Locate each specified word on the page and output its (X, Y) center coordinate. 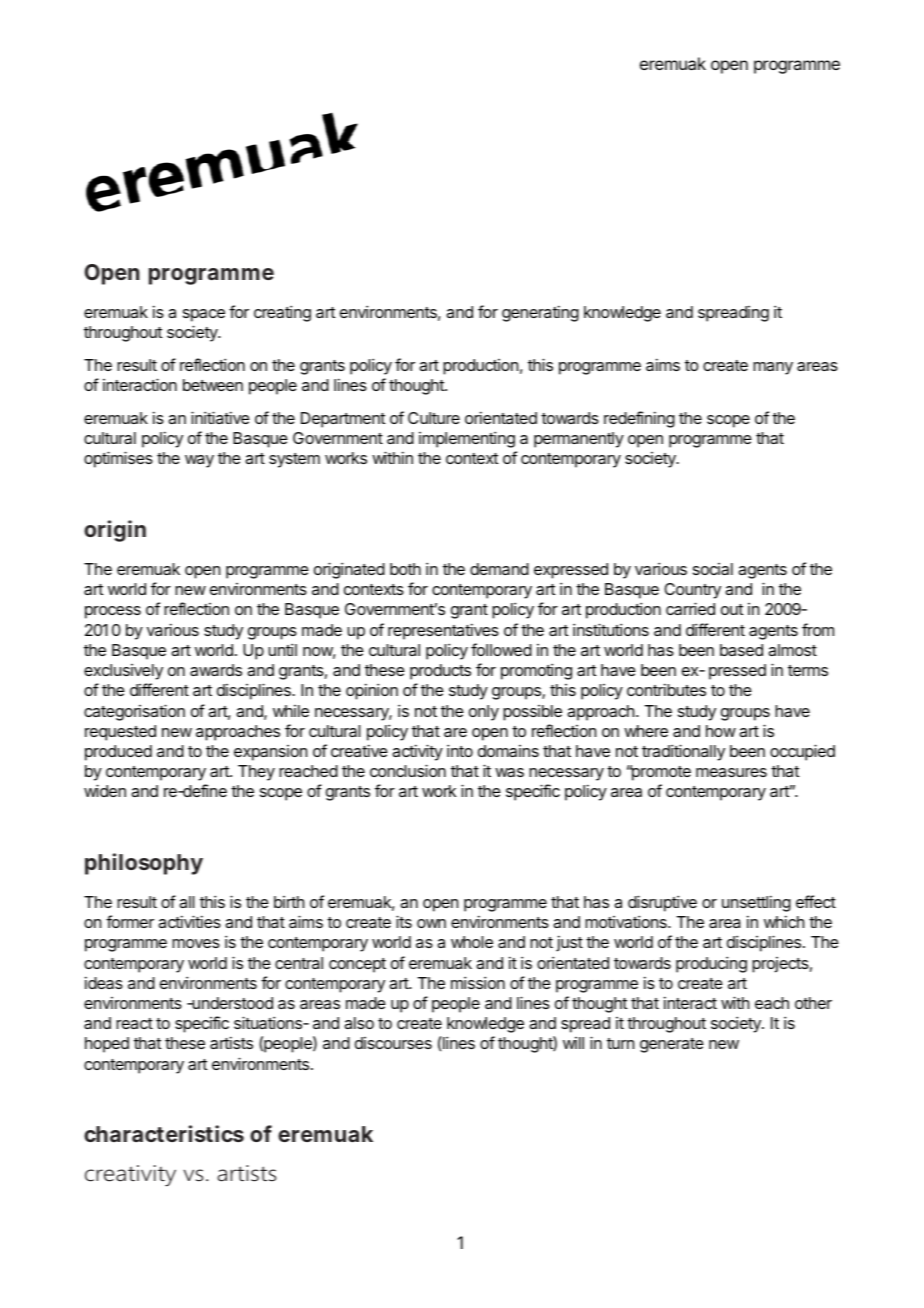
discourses (393, 1043)
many (773, 368)
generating (540, 313)
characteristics (164, 1133)
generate (672, 1045)
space (204, 315)
